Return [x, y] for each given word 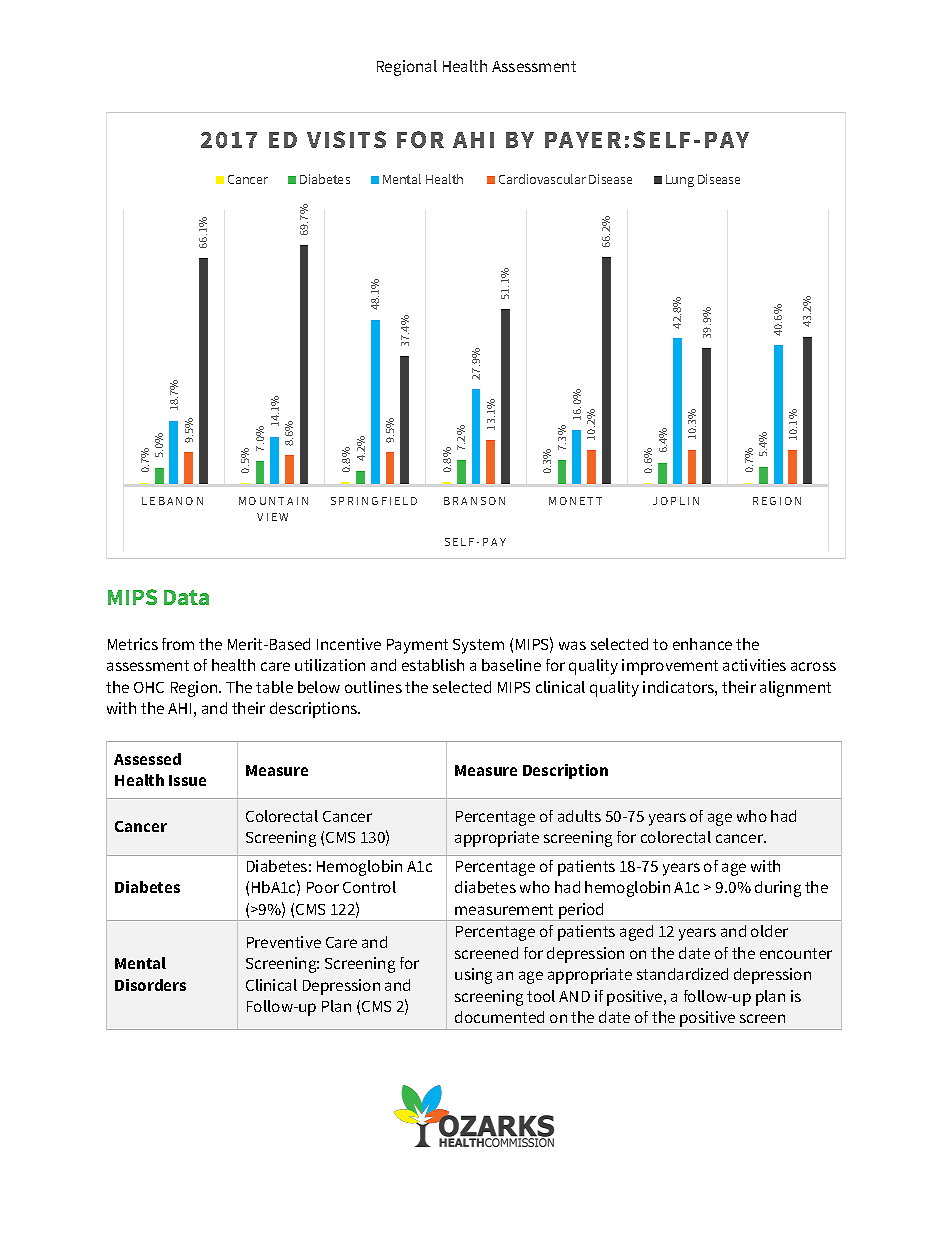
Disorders [150, 985]
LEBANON [172, 501]
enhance [702, 644]
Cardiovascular [542, 179]
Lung [680, 181]
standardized [682, 974]
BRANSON [474, 501]
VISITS [346, 139]
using [473, 976]
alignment [795, 689]
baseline [511, 665]
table [274, 687]
